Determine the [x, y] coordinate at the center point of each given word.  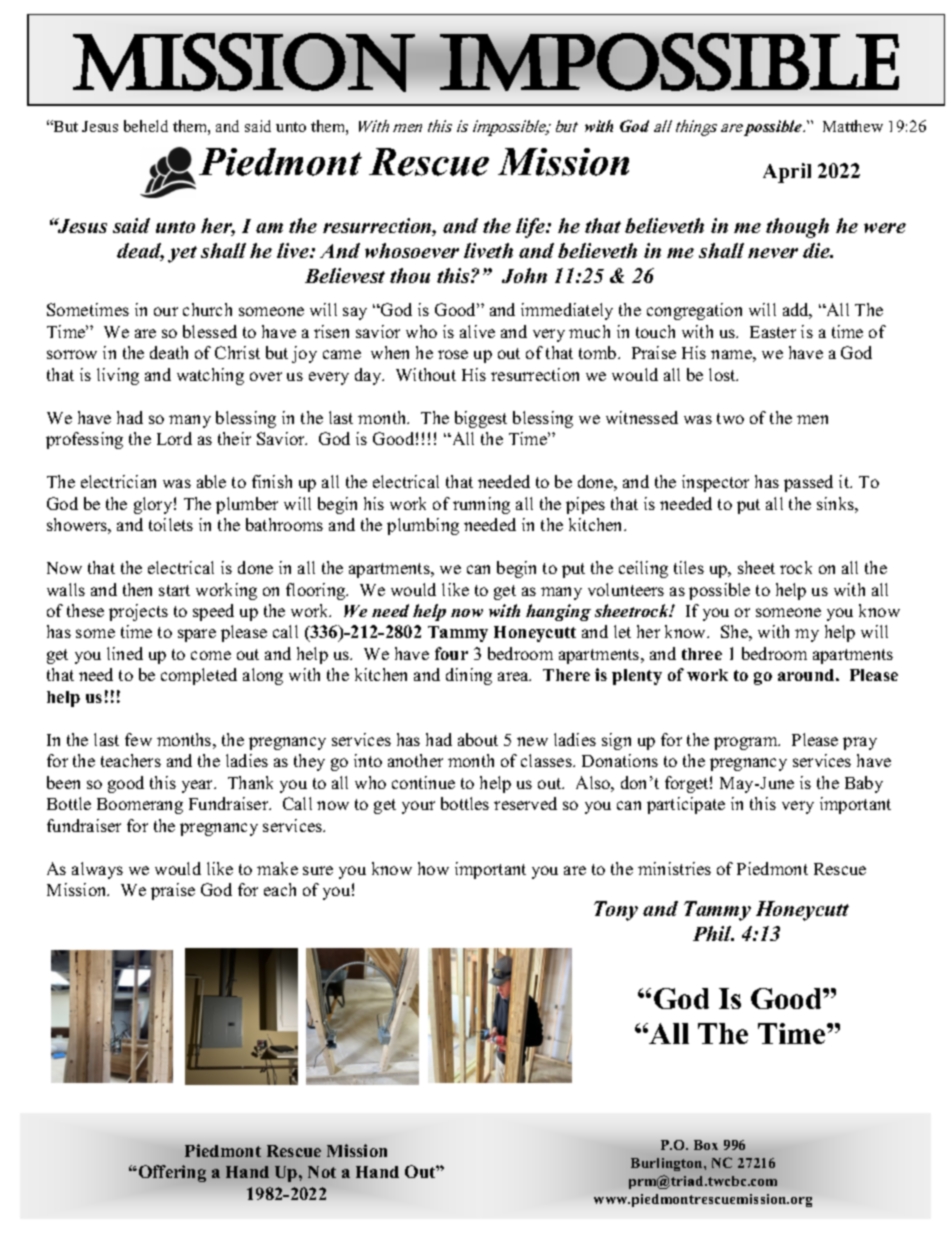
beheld [146, 126]
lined [125, 653]
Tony [616, 911]
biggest [481, 419]
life [532, 228]
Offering [171, 1173]
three [702, 654]
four [451, 653]
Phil [713, 933]
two [730, 418]
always [97, 870]
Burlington [668, 1164]
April [787, 173]
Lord [174, 438]
